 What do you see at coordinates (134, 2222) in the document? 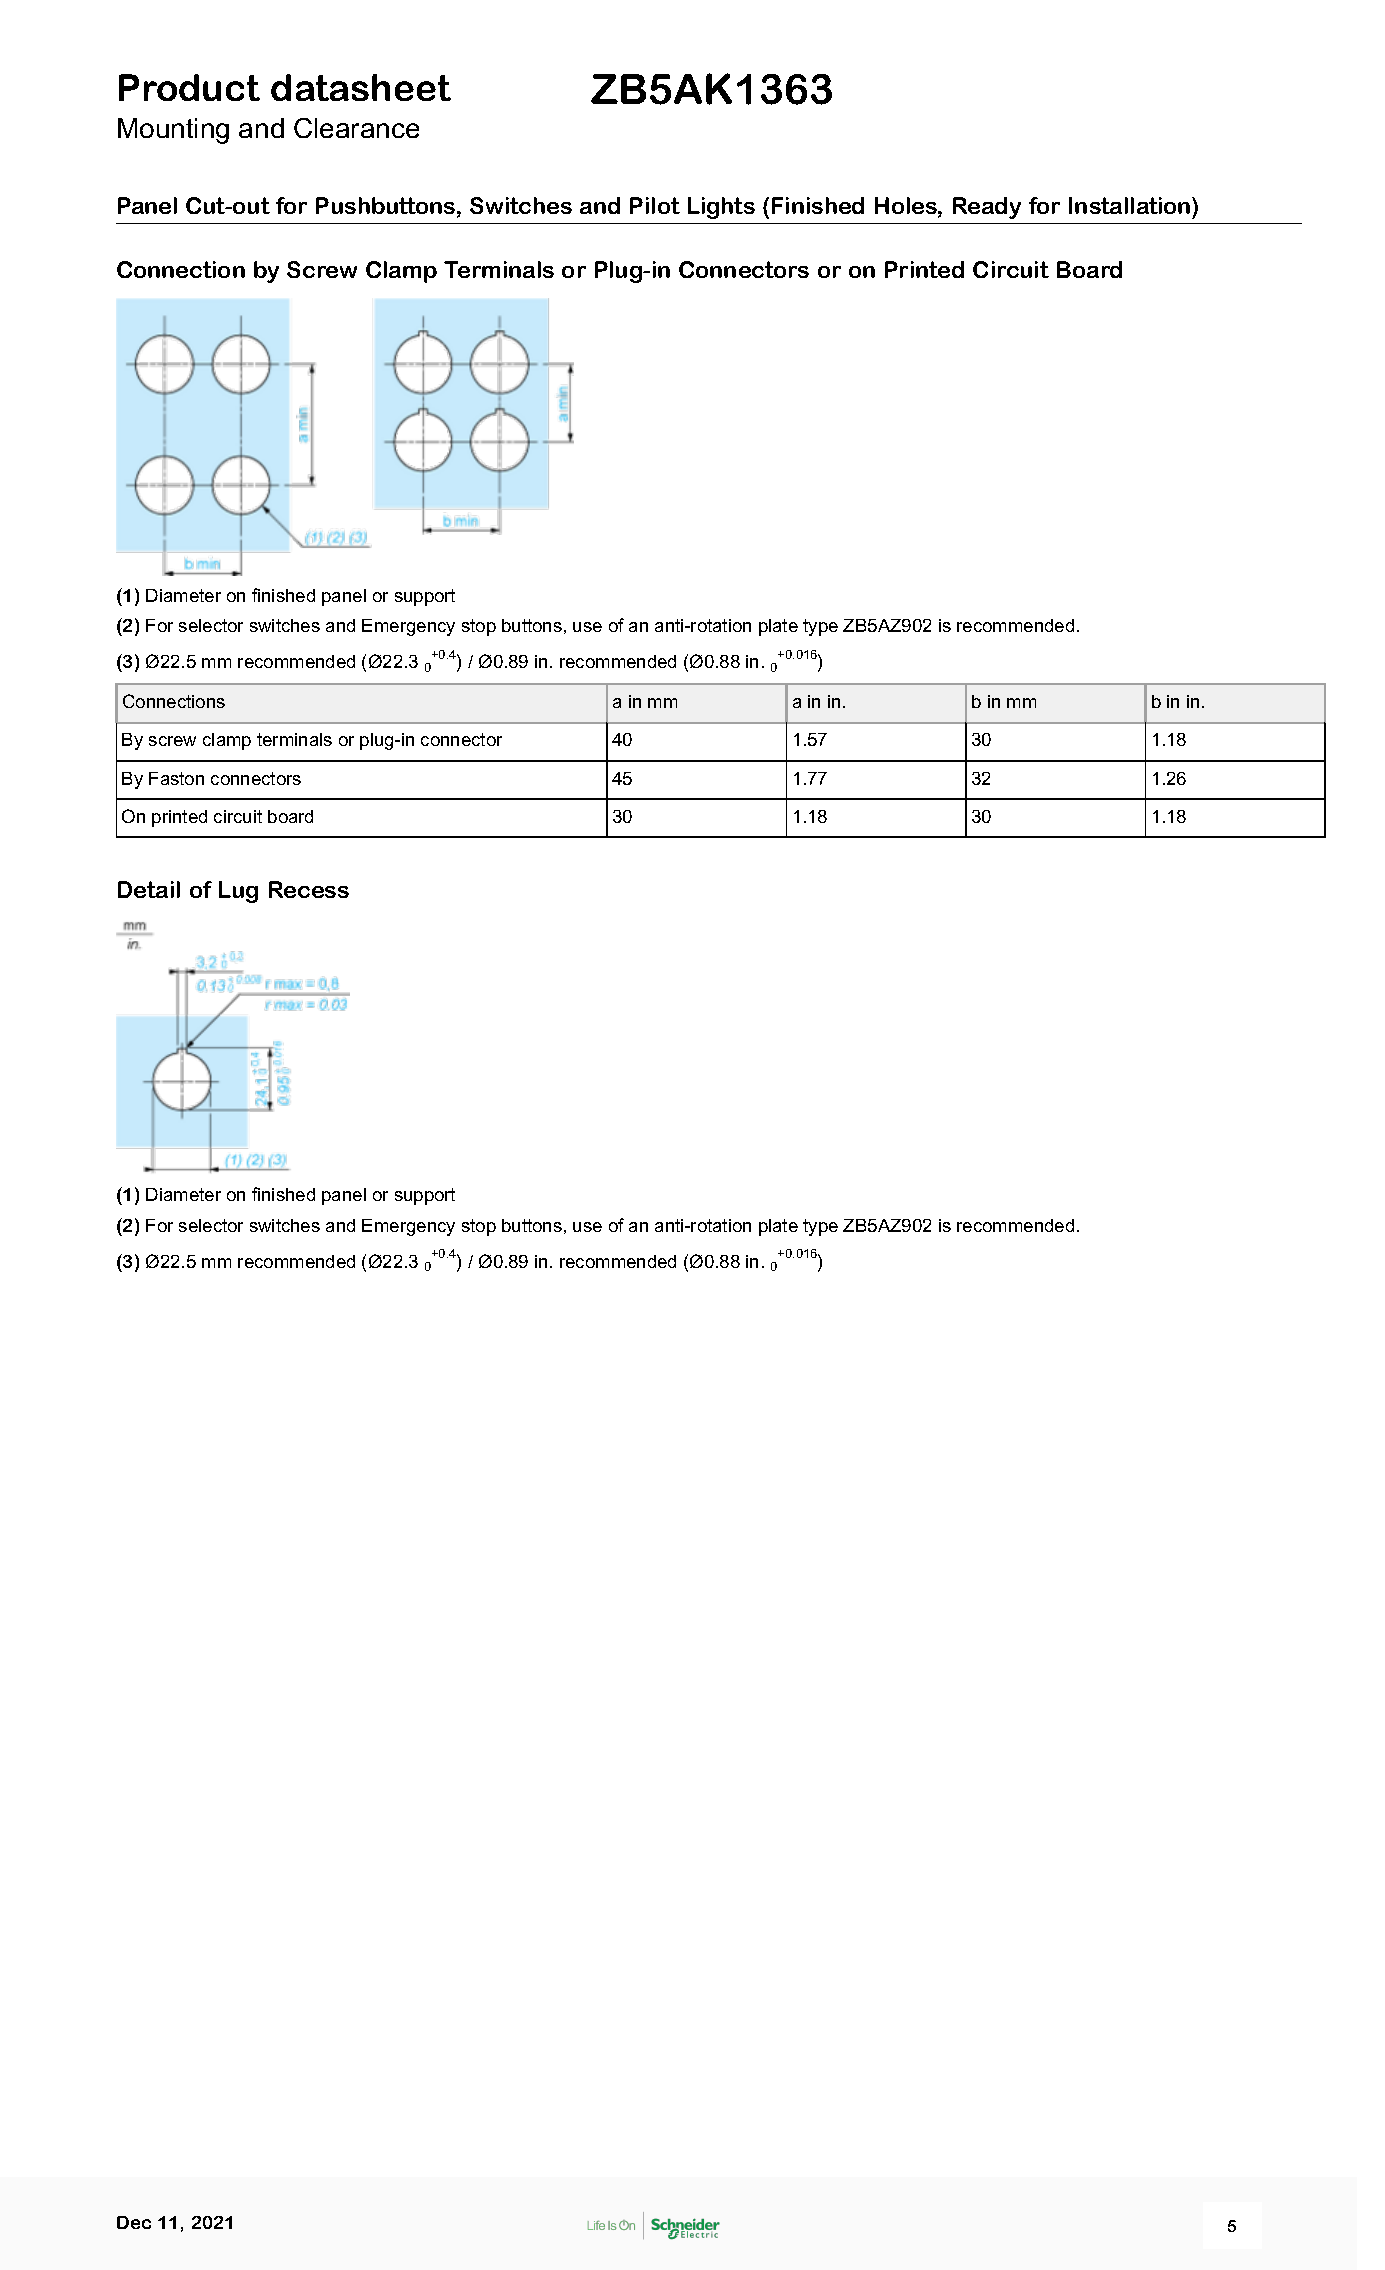
I see `Dec` at bounding box center [134, 2222].
